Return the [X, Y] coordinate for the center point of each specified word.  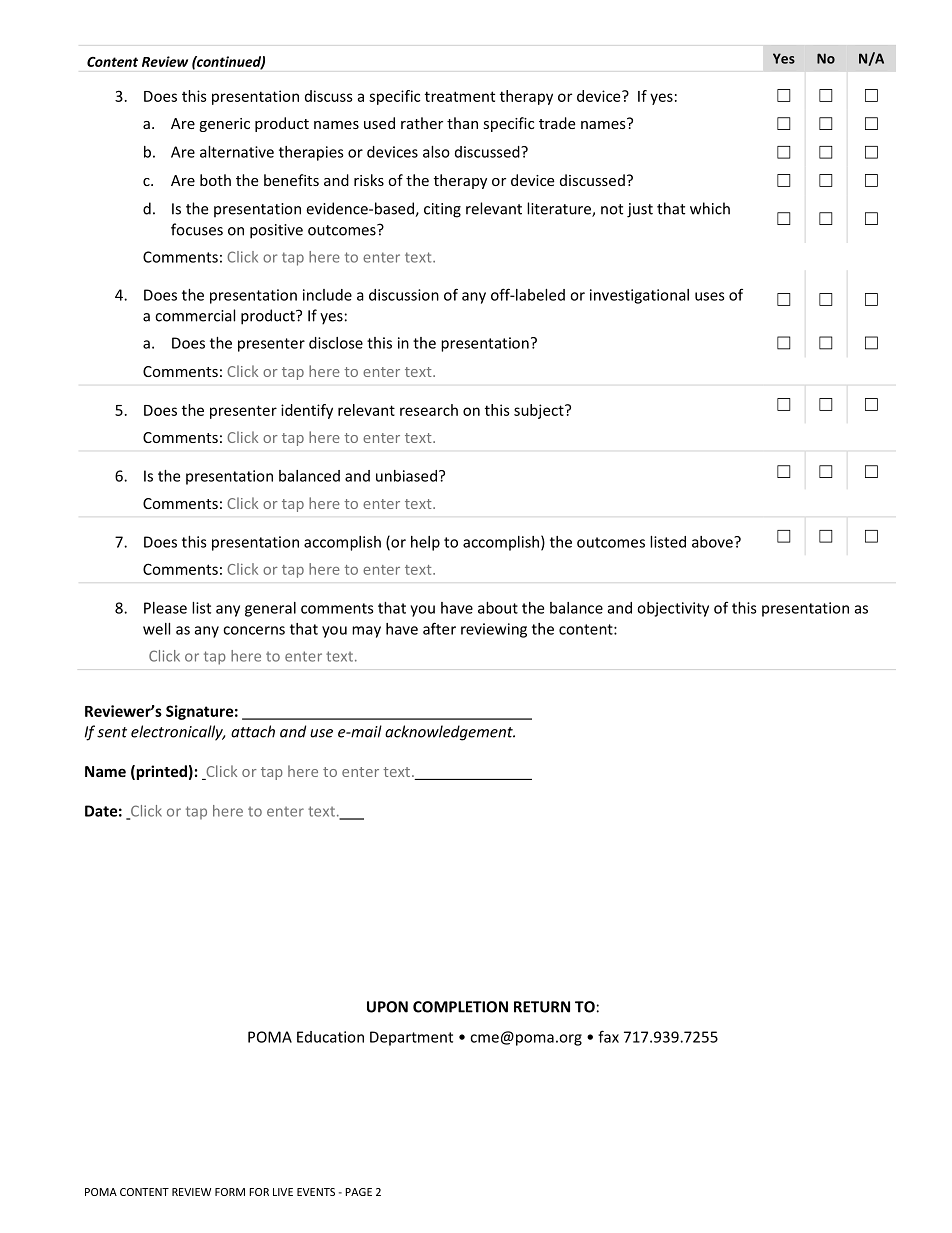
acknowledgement [450, 733]
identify [307, 411]
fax [608, 1036]
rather [422, 123]
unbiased [406, 476]
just [640, 210]
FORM [230, 1192]
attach [253, 731]
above [713, 542]
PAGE [358, 1192]
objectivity [673, 609]
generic [224, 125]
